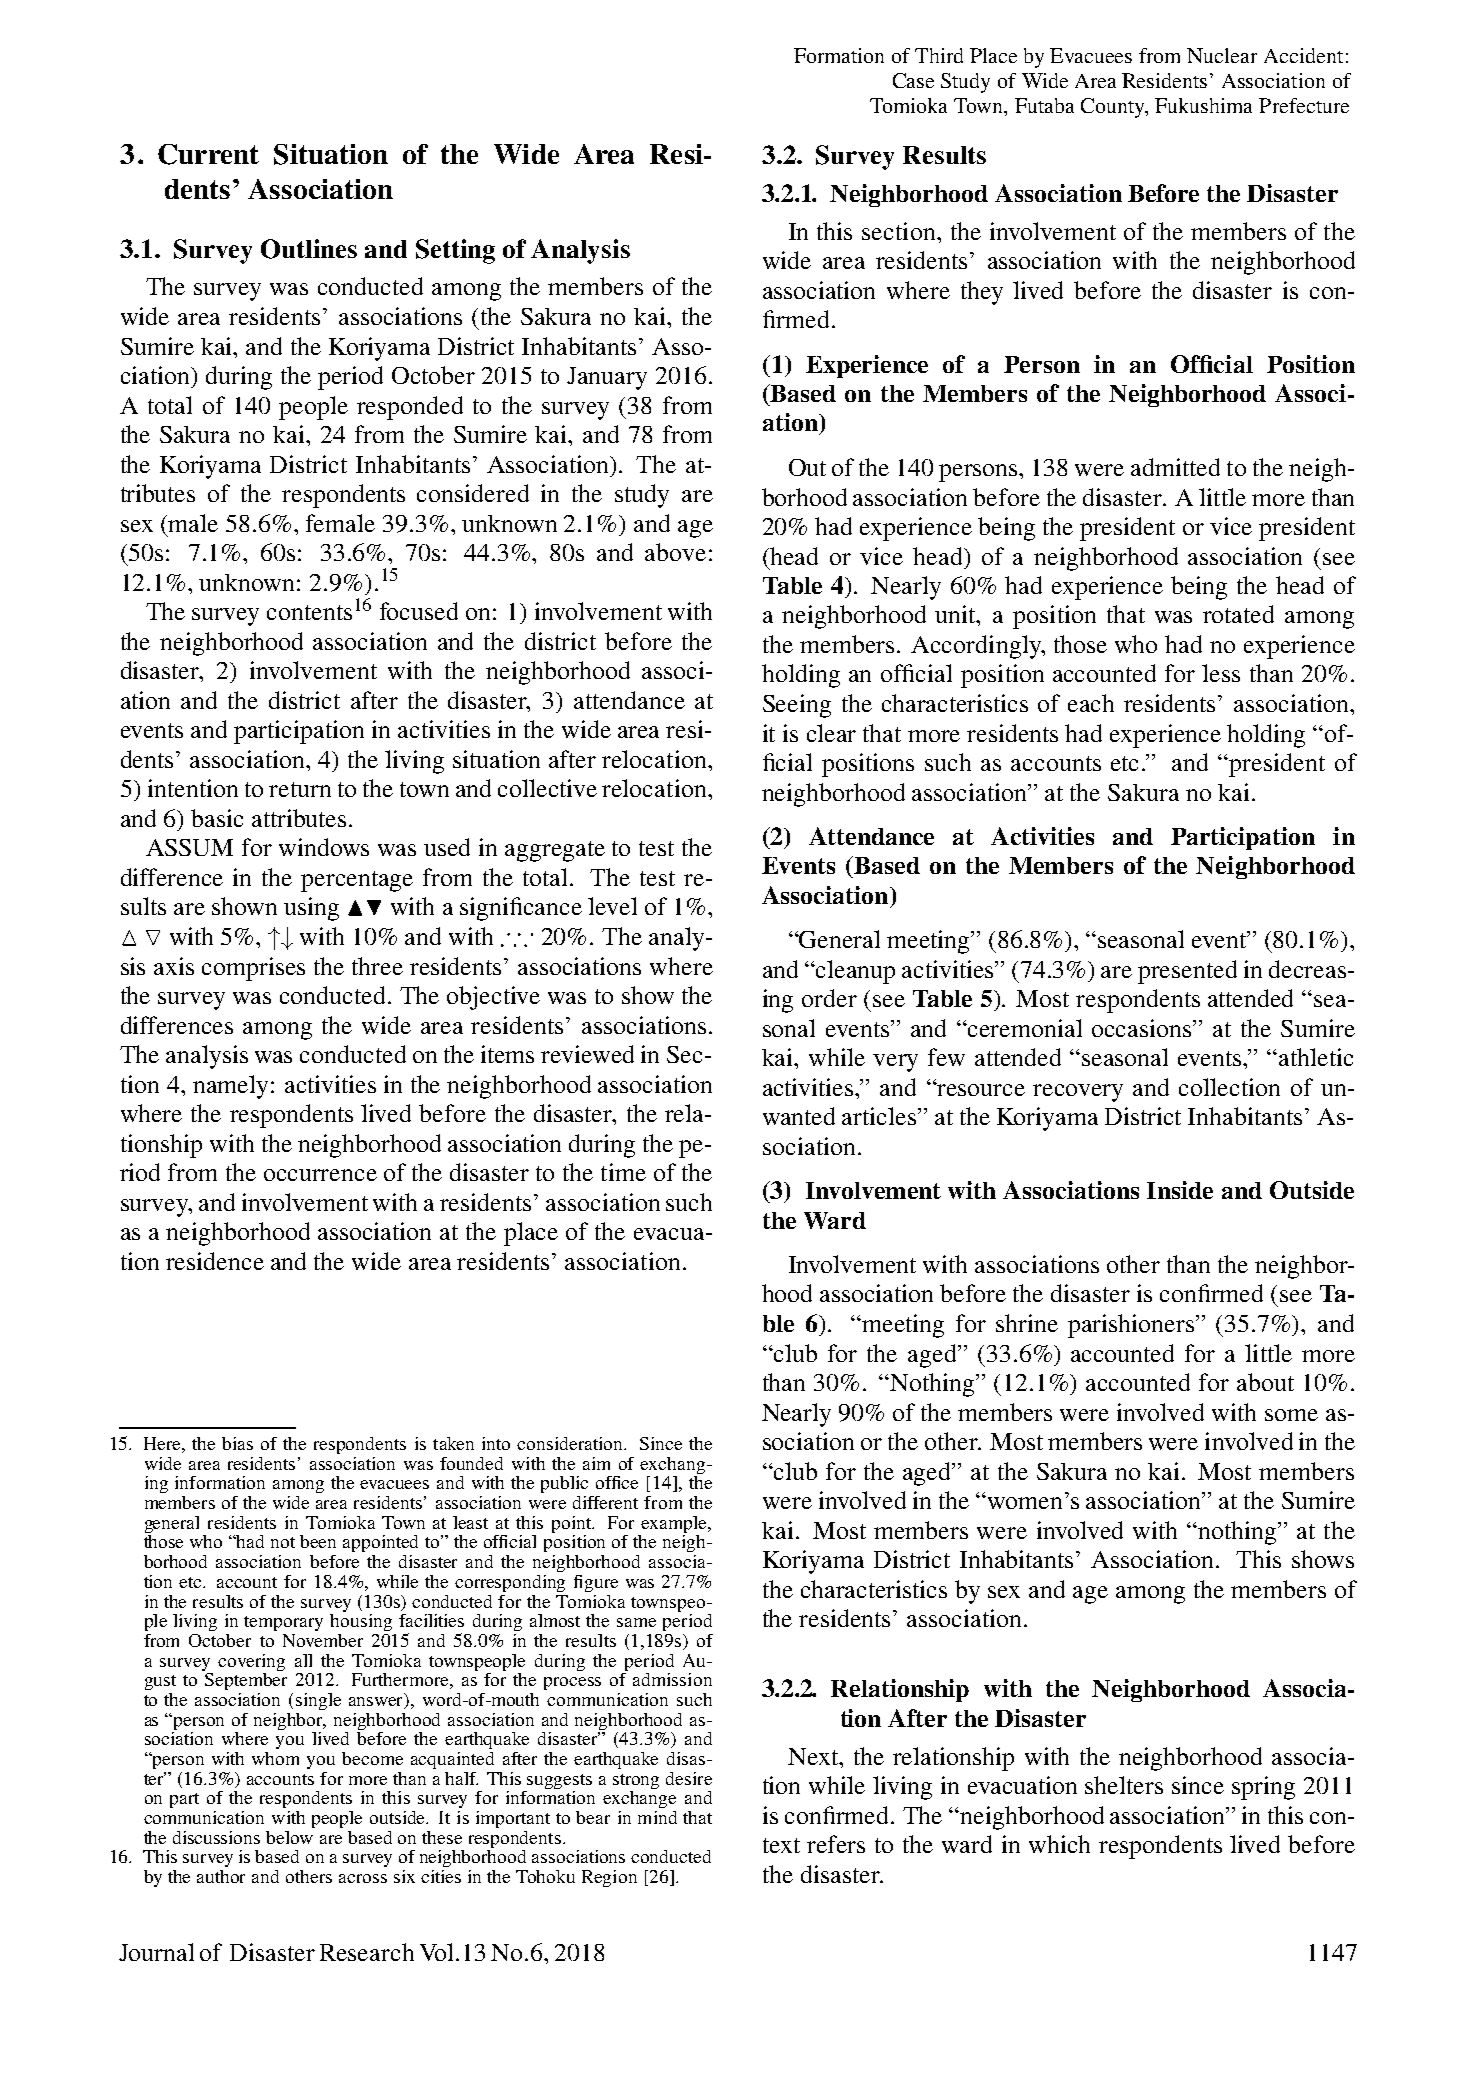 The image size is (1470, 2079). Describe the element at coordinates (208, 154) in the screenshot. I see `Current` at that location.
